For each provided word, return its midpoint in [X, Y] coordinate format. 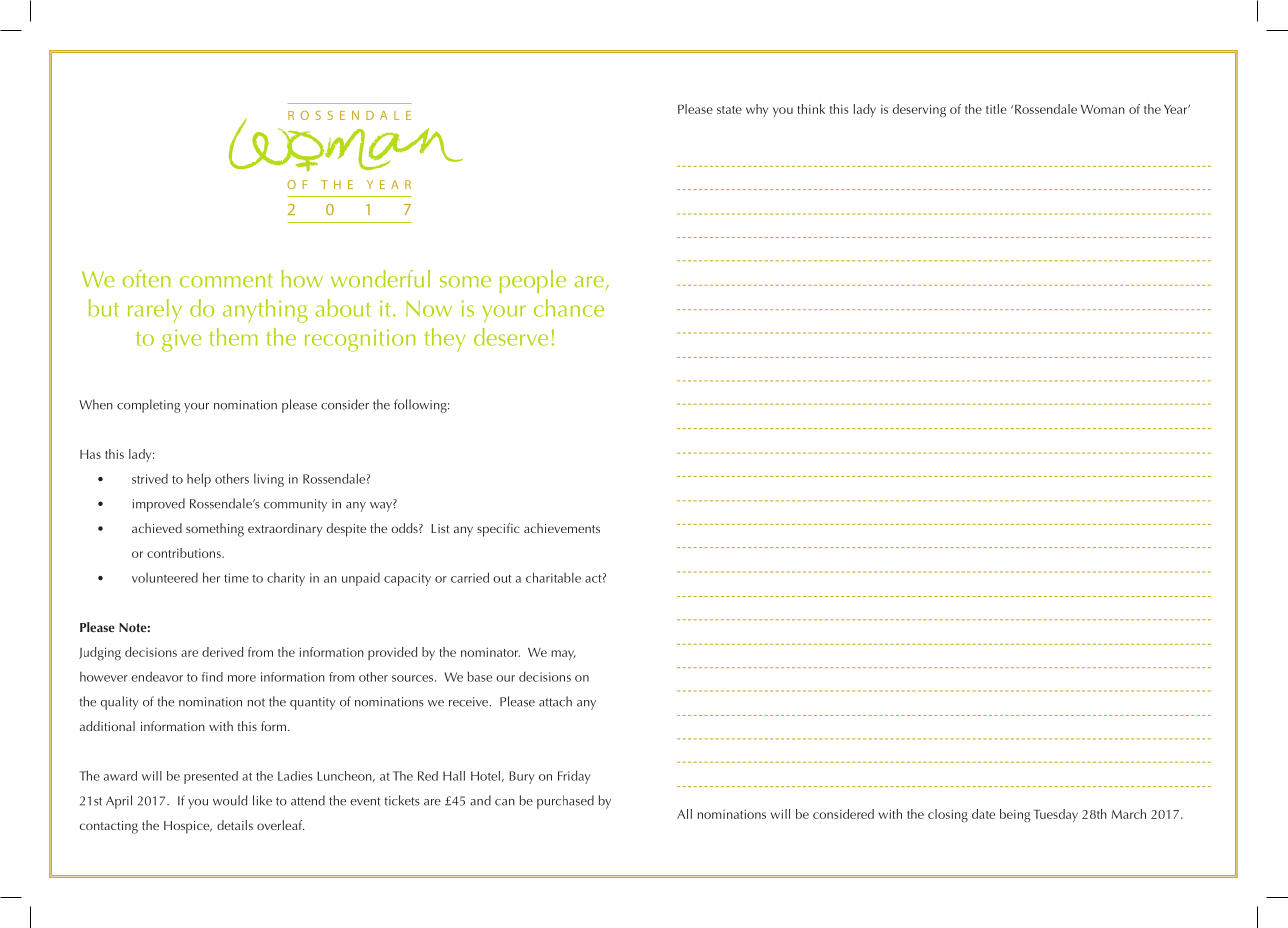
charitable [553, 577]
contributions [185, 553]
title [996, 109]
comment [226, 280]
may [563, 655]
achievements [562, 528]
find [212, 677]
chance [569, 308]
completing [148, 406]
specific [498, 530]
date [983, 814]
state [729, 110]
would [230, 800]
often [147, 279]
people [533, 281]
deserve [511, 337]
